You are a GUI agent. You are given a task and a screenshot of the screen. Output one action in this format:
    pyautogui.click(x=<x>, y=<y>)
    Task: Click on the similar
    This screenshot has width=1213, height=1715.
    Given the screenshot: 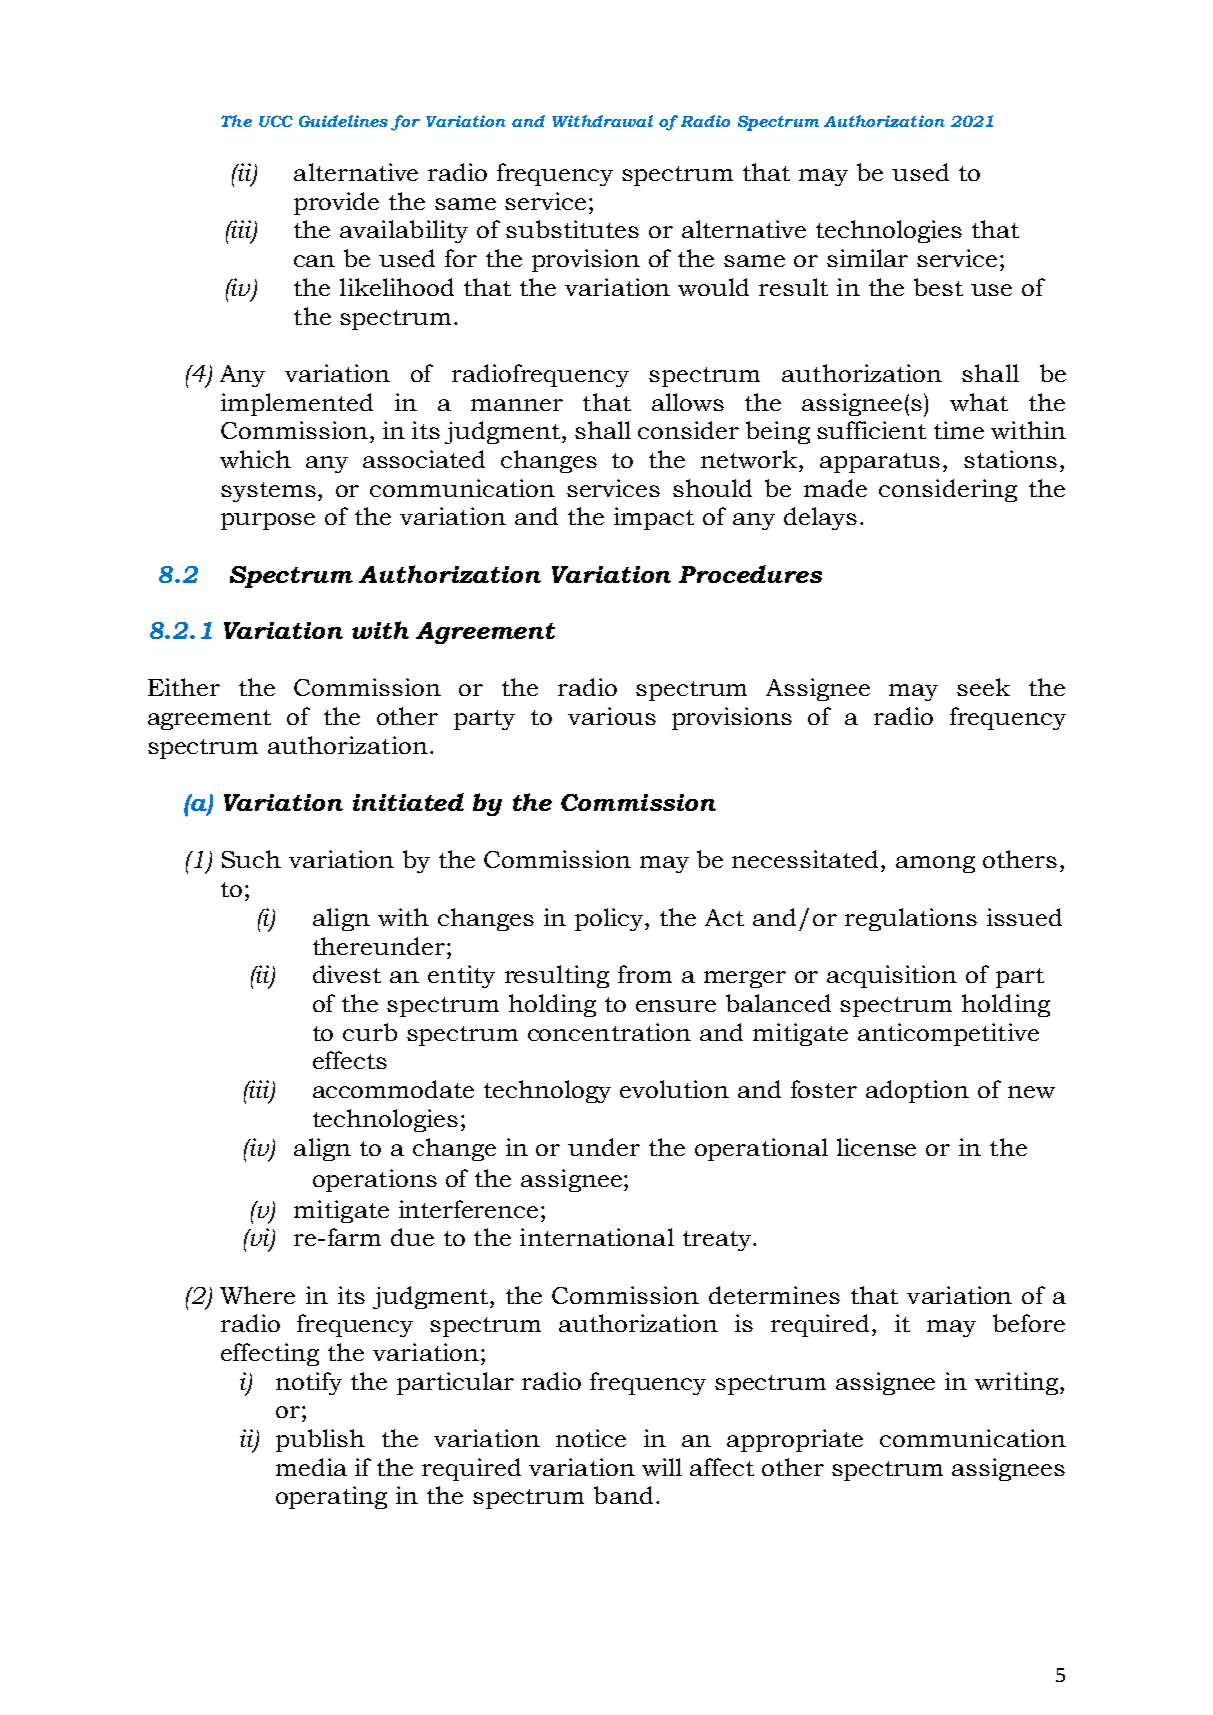 What is the action you would take?
    pyautogui.click(x=867, y=258)
